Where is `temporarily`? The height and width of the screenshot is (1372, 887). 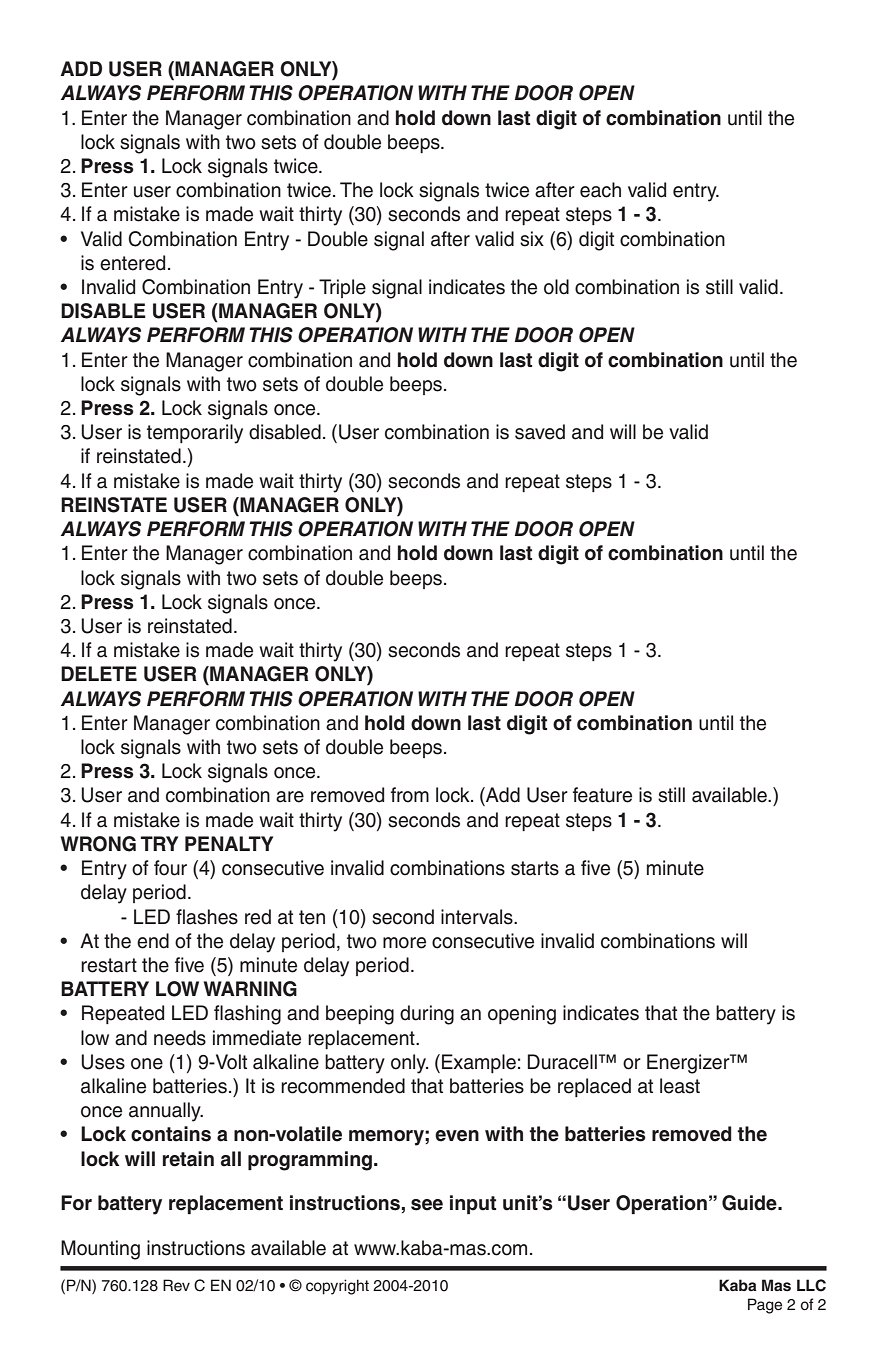
temporarily is located at coordinates (195, 434).
